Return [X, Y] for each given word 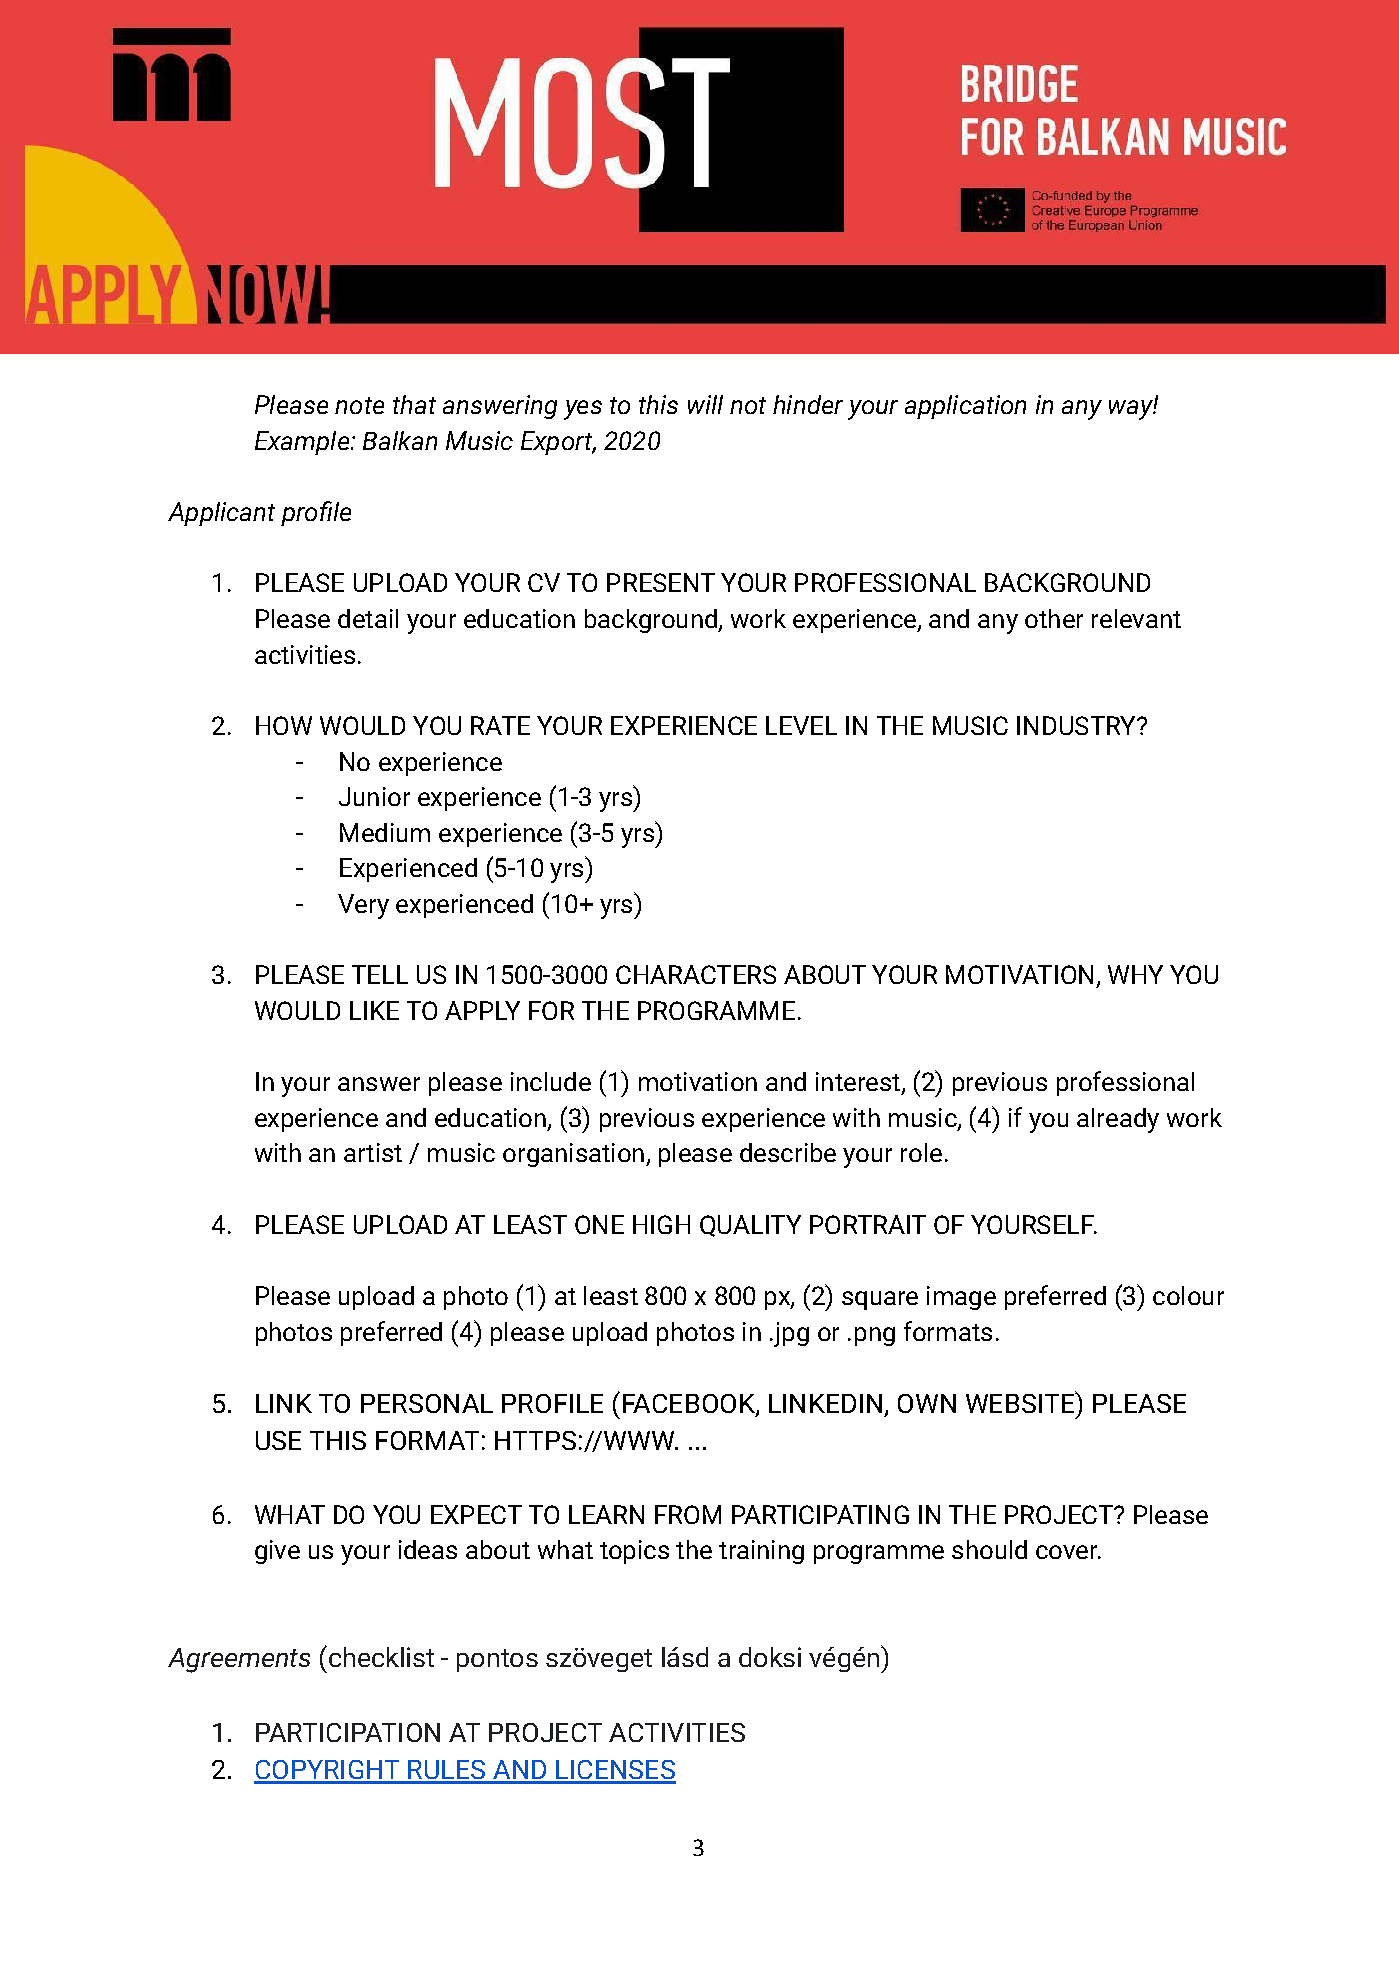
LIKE [374, 1010]
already [1118, 1120]
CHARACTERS [696, 974]
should [989, 1549]
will [705, 404]
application [965, 407]
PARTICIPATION [348, 1732]
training [761, 1552]
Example [303, 443]
